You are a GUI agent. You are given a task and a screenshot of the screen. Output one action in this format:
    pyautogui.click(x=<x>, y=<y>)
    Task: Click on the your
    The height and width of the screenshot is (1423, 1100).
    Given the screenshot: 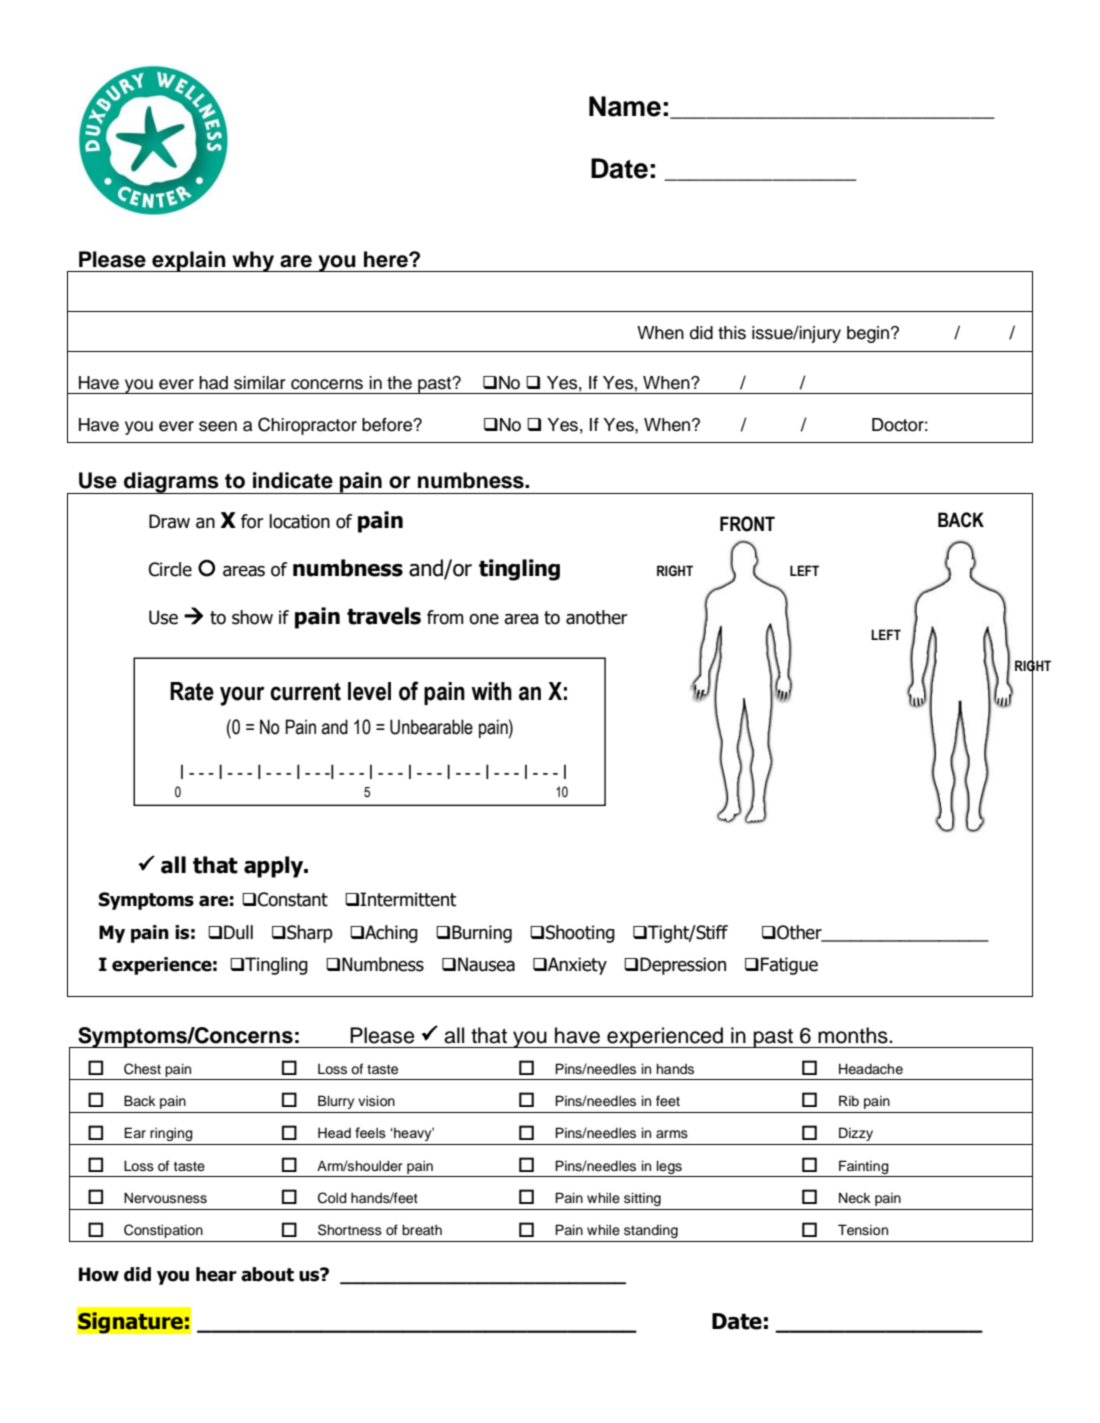 What is the action you would take?
    pyautogui.click(x=242, y=696)
